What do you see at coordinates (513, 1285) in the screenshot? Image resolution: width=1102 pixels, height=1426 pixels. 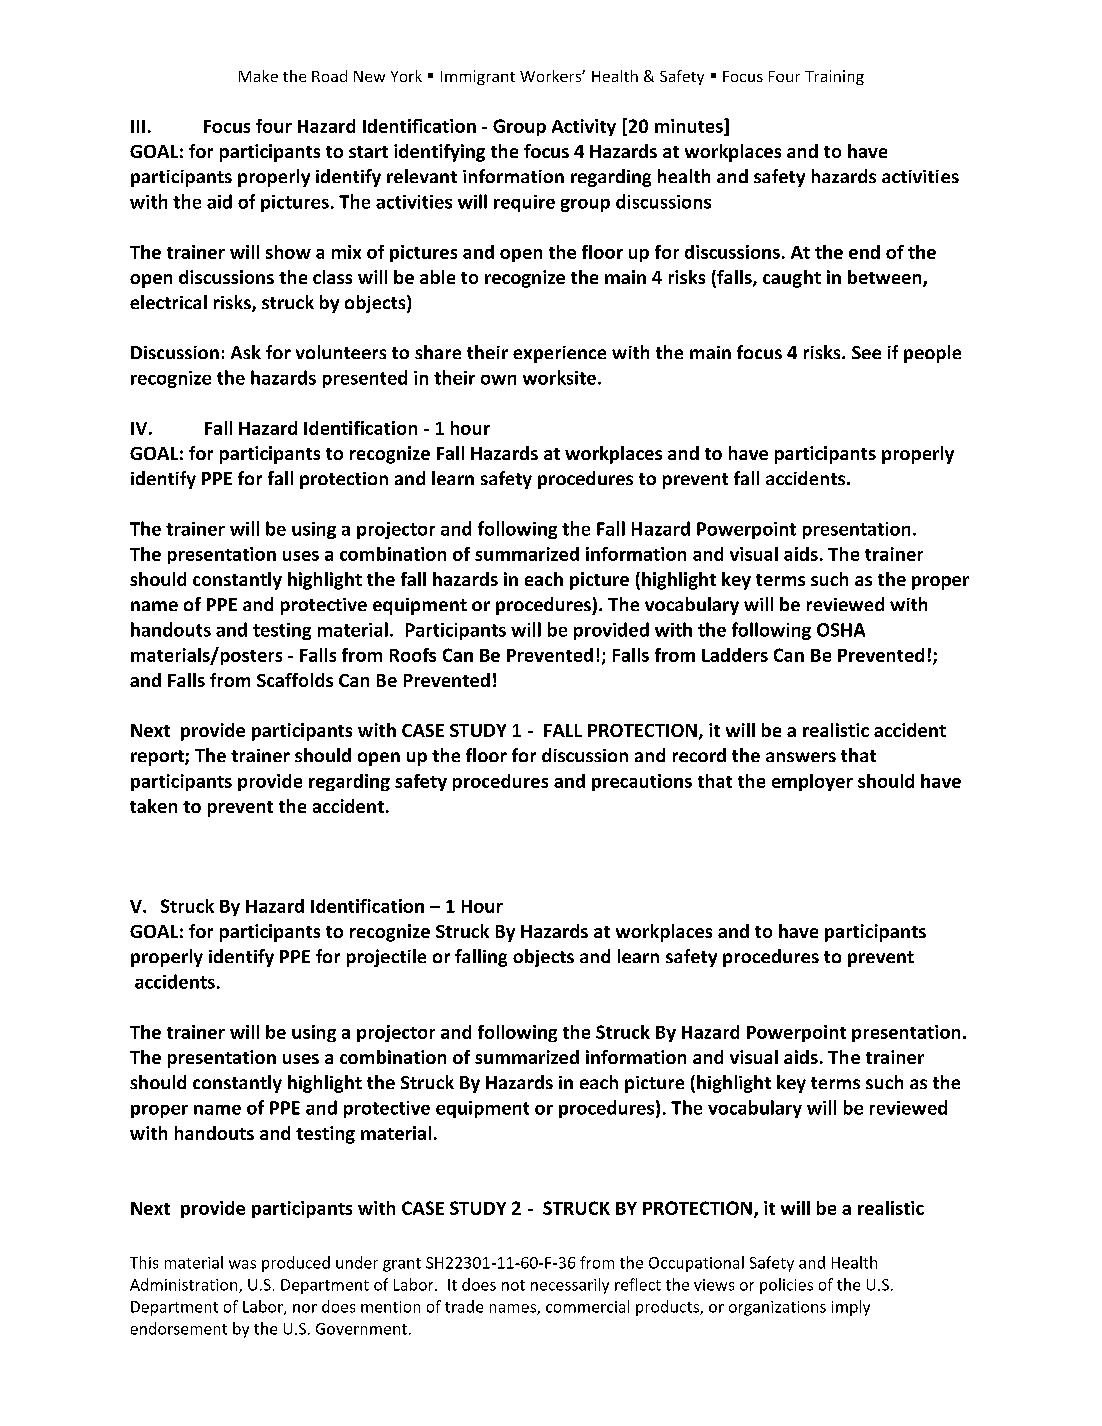 I see `not` at bounding box center [513, 1285].
